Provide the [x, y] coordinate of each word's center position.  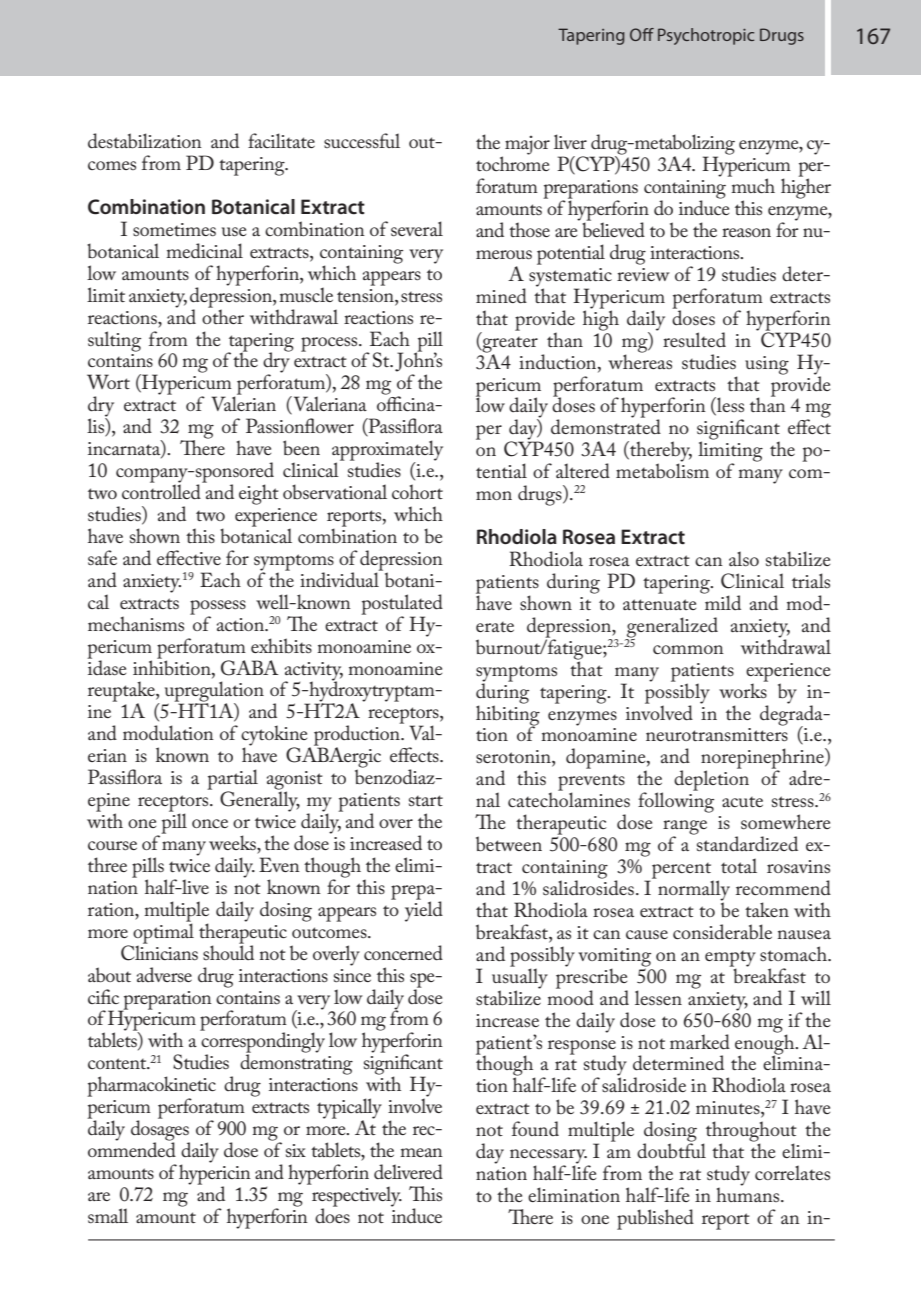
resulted [694, 339]
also [744, 559]
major [527, 145]
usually [520, 978]
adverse [164, 974]
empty [730, 960]
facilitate [281, 140]
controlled [162, 491]
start [426, 800]
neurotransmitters [717, 734]
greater [509, 346]
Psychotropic [706, 36]
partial [232, 780]
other [223, 315]
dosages [160, 1130]
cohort [417, 491]
